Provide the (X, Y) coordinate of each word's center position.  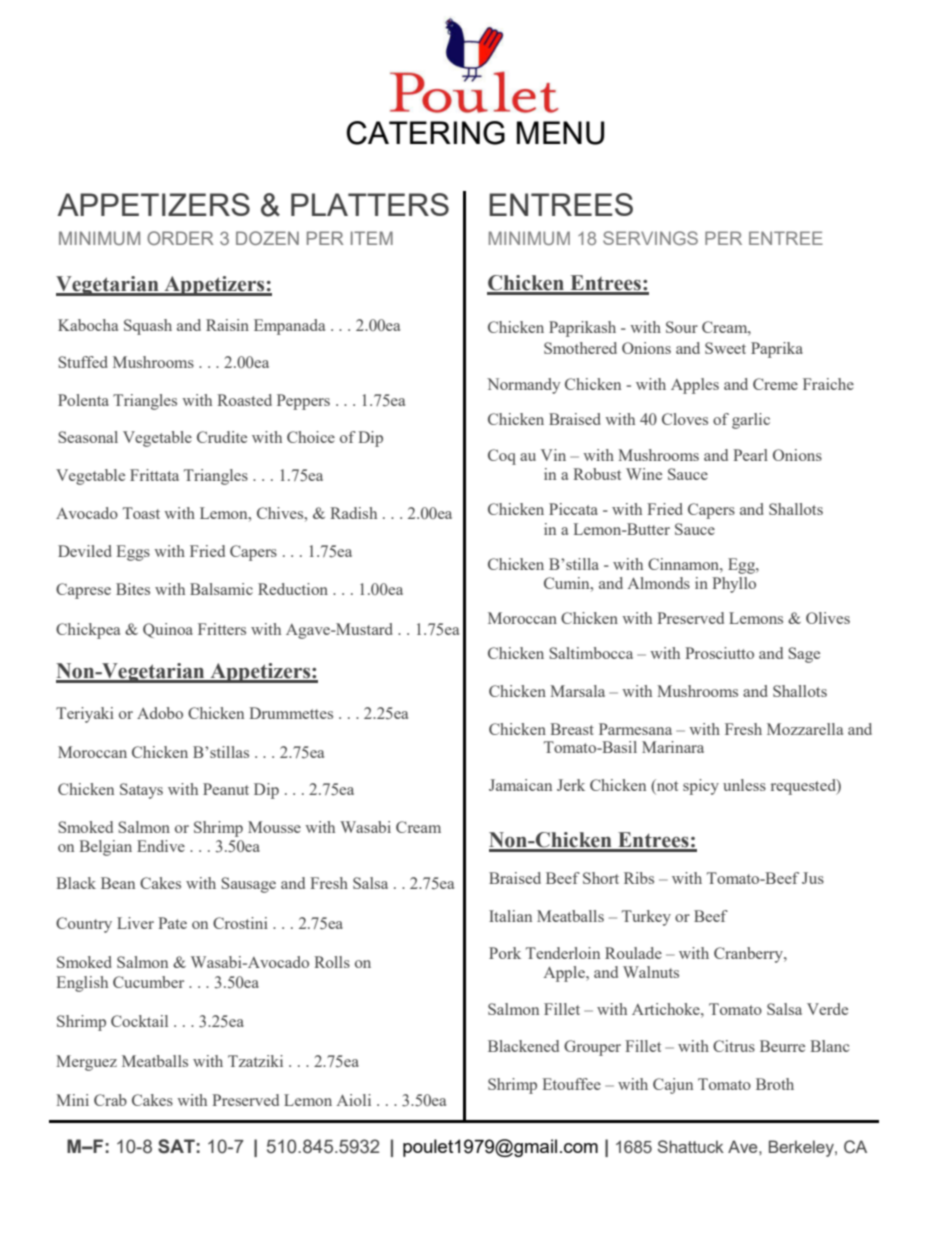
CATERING (425, 133)
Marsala (577, 691)
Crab (110, 1100)
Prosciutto (719, 653)
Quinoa (168, 630)
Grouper (592, 1048)
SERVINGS (650, 238)
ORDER (180, 238)
